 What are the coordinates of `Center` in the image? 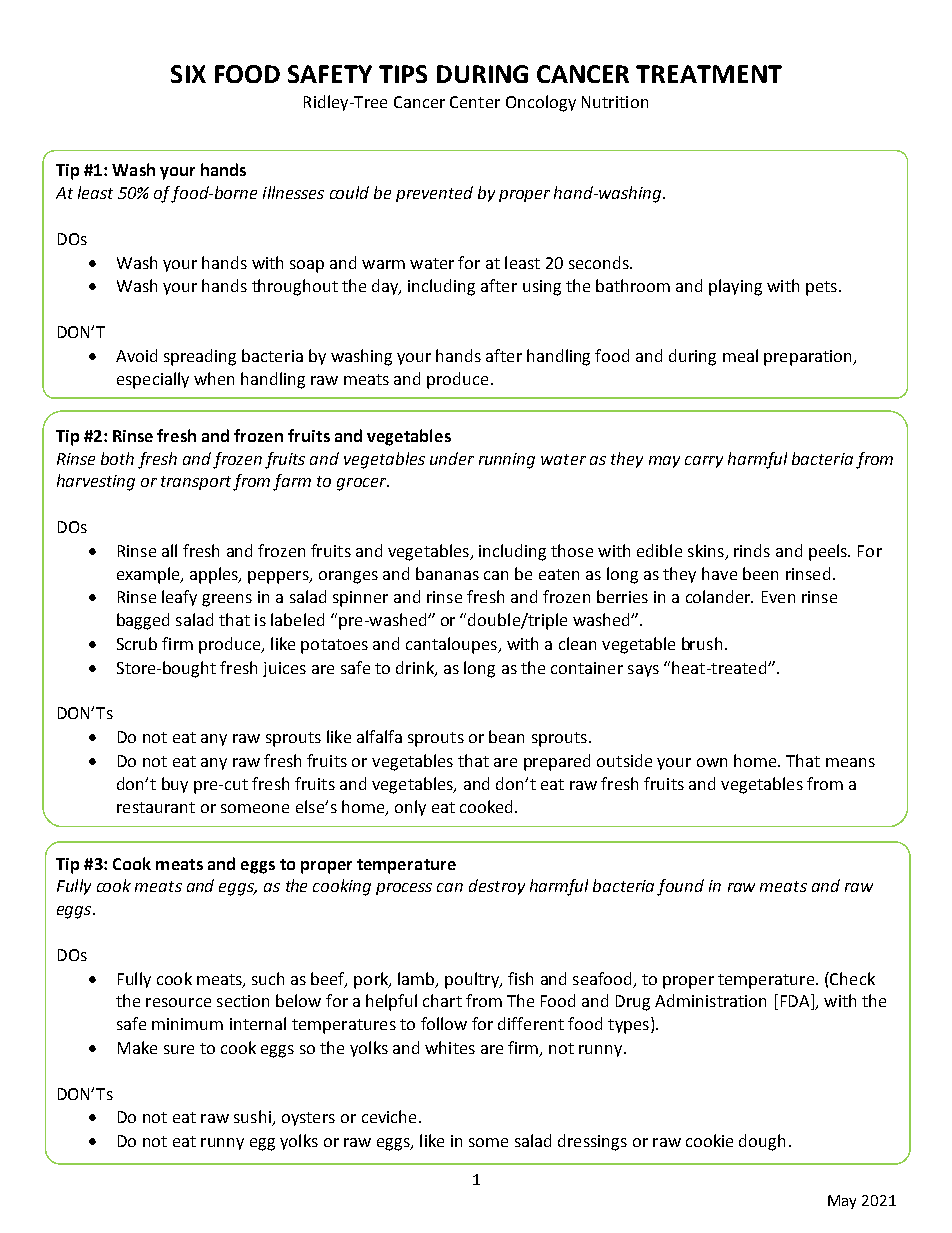 It's located at (475, 102).
